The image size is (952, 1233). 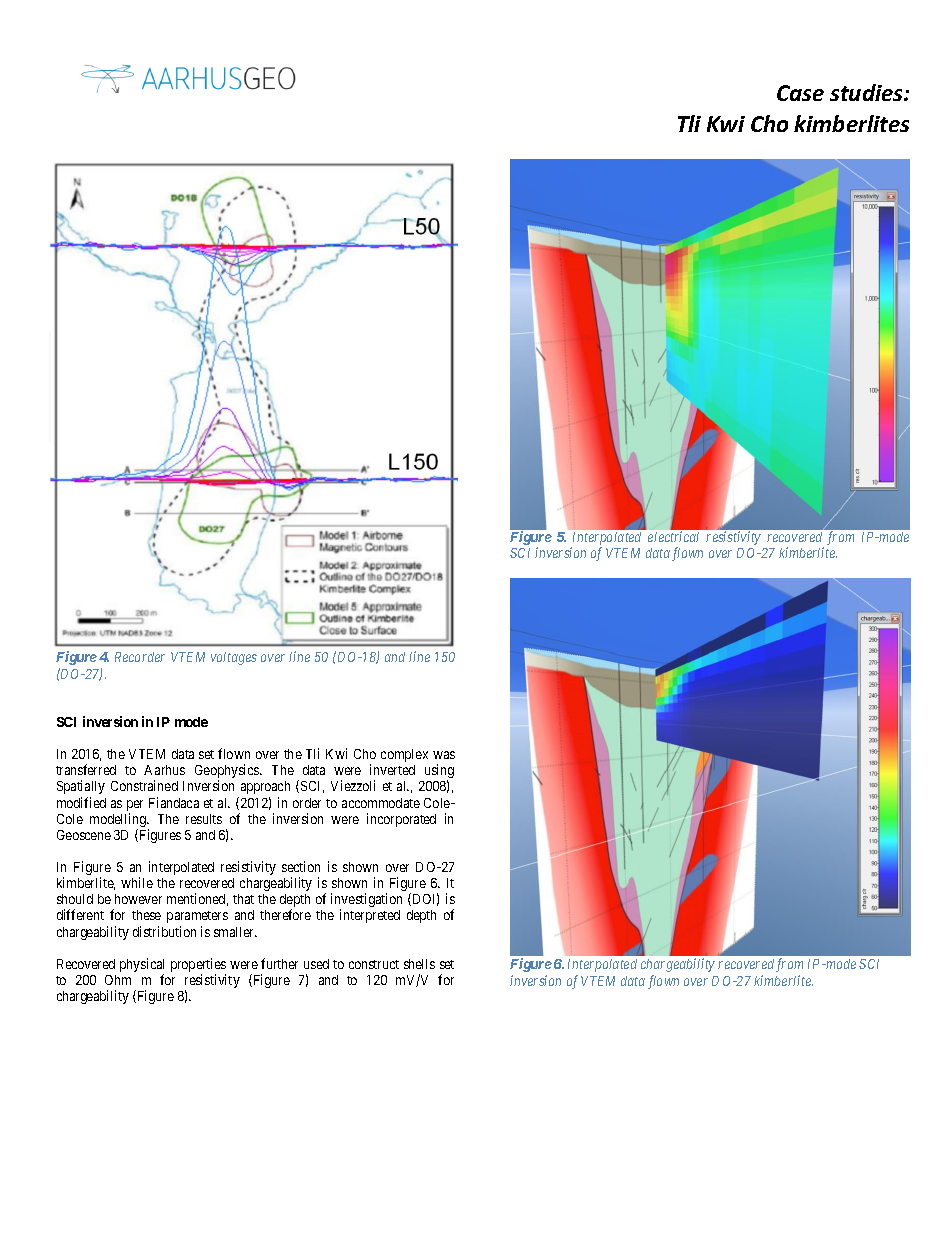 I want to click on voltages, so click(x=234, y=658).
